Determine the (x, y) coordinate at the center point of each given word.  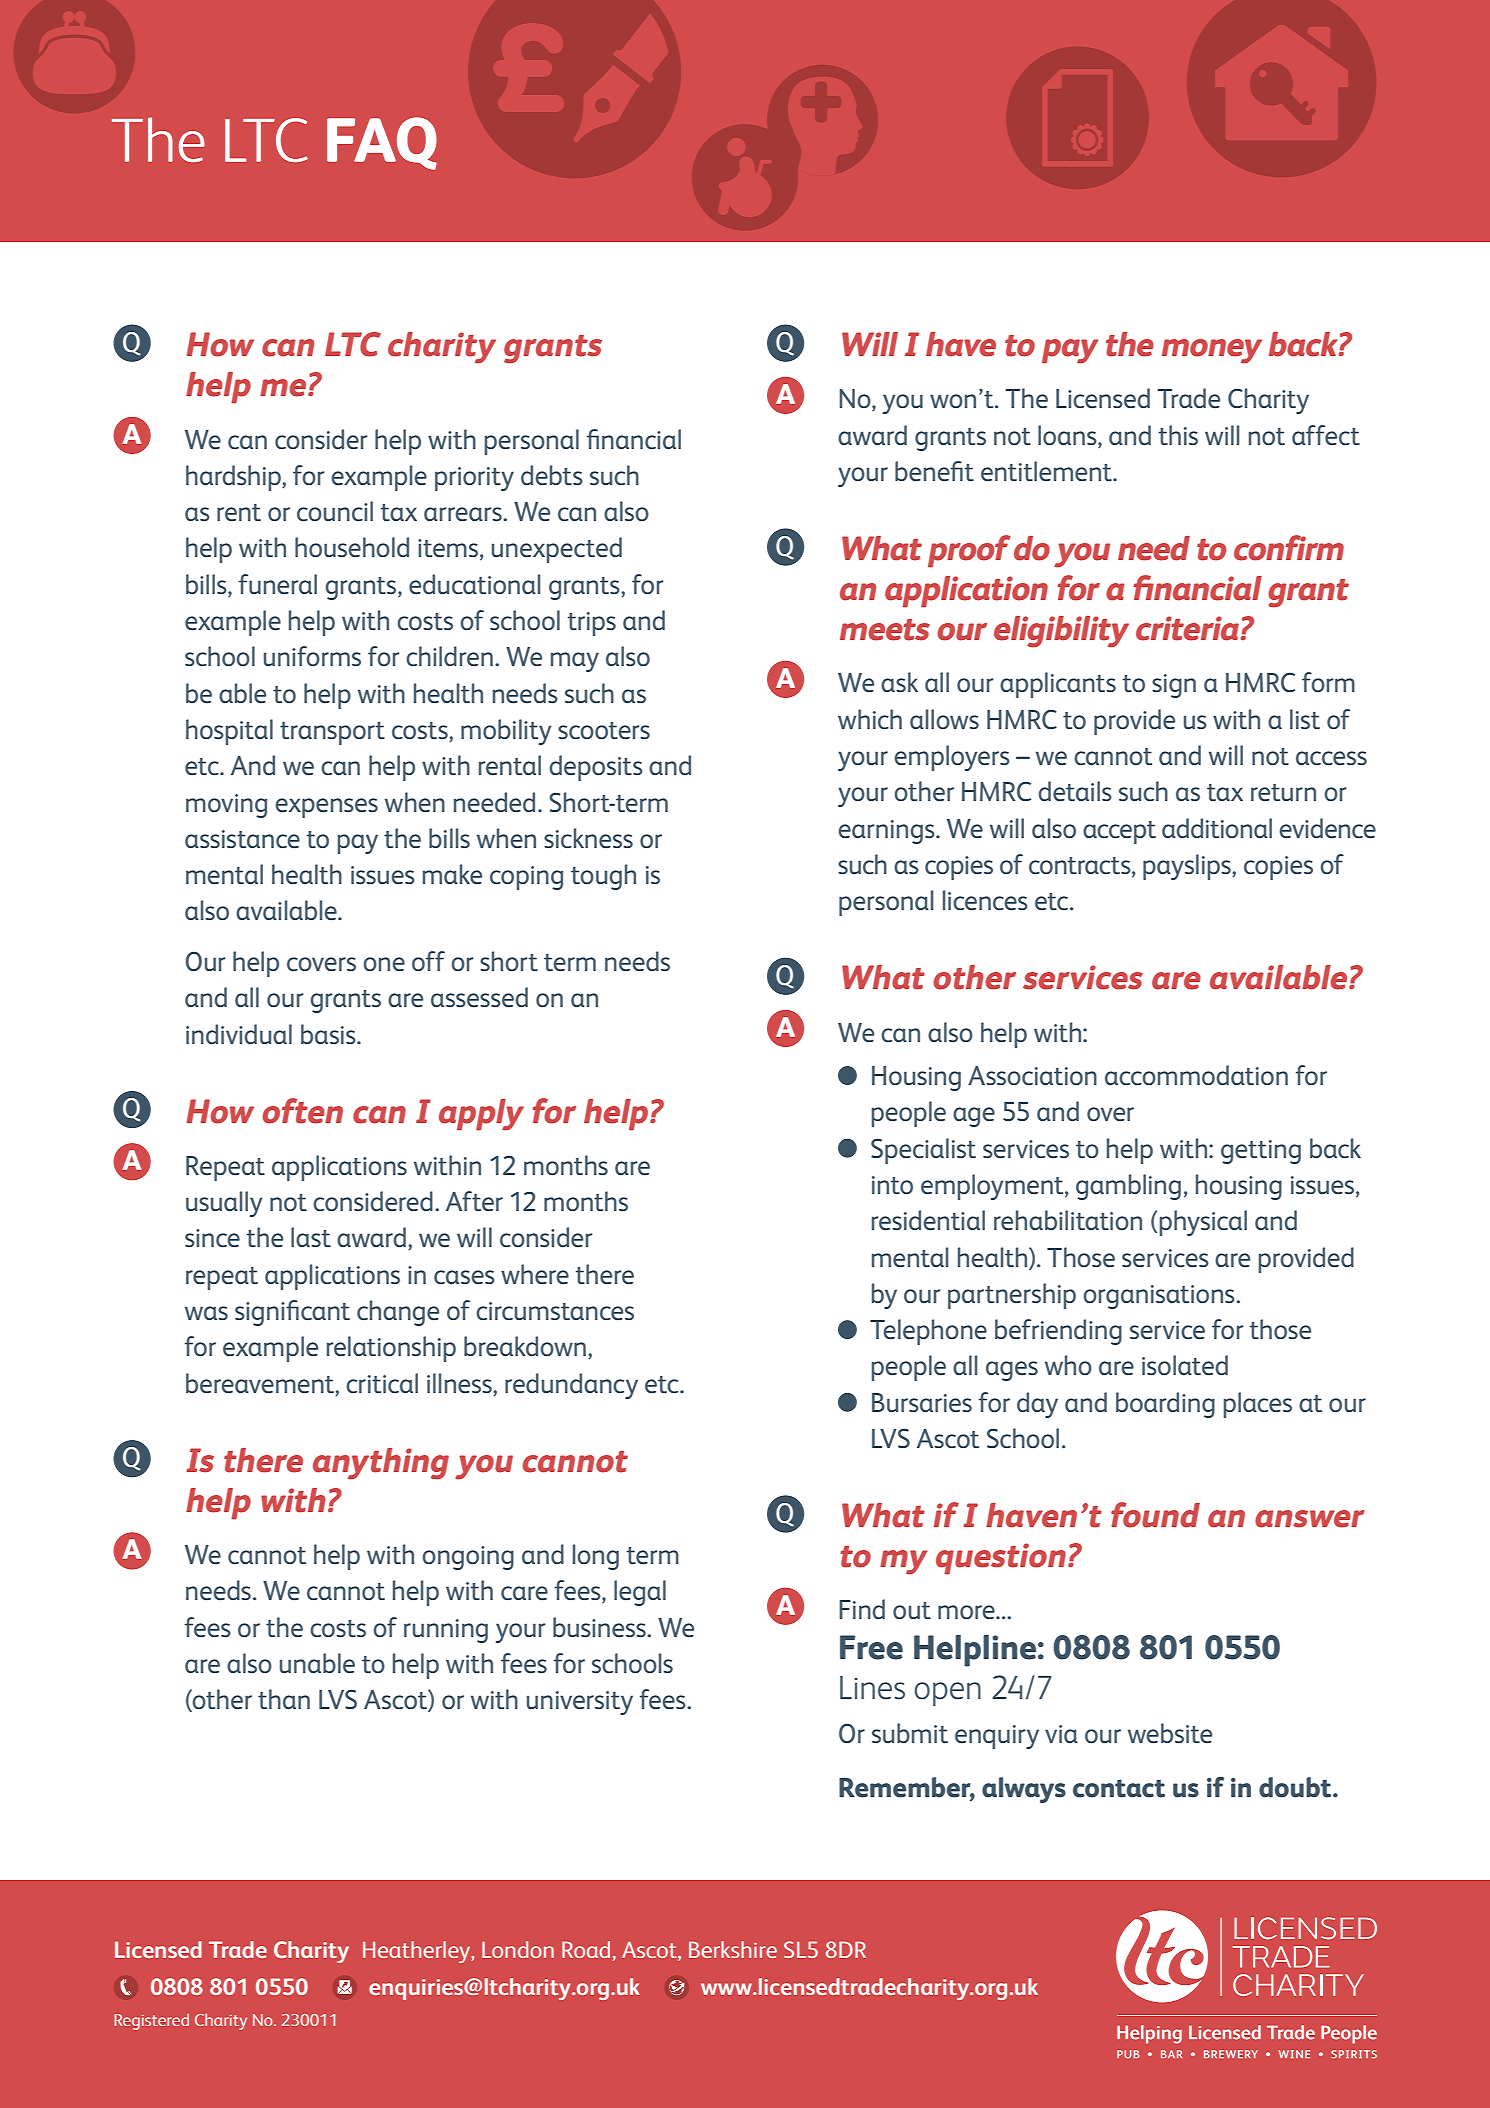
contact (1119, 1788)
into (892, 1185)
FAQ (382, 143)
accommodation (1196, 1075)
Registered (151, 2021)
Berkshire (733, 1949)
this (1178, 435)
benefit (934, 471)
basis (329, 1034)
